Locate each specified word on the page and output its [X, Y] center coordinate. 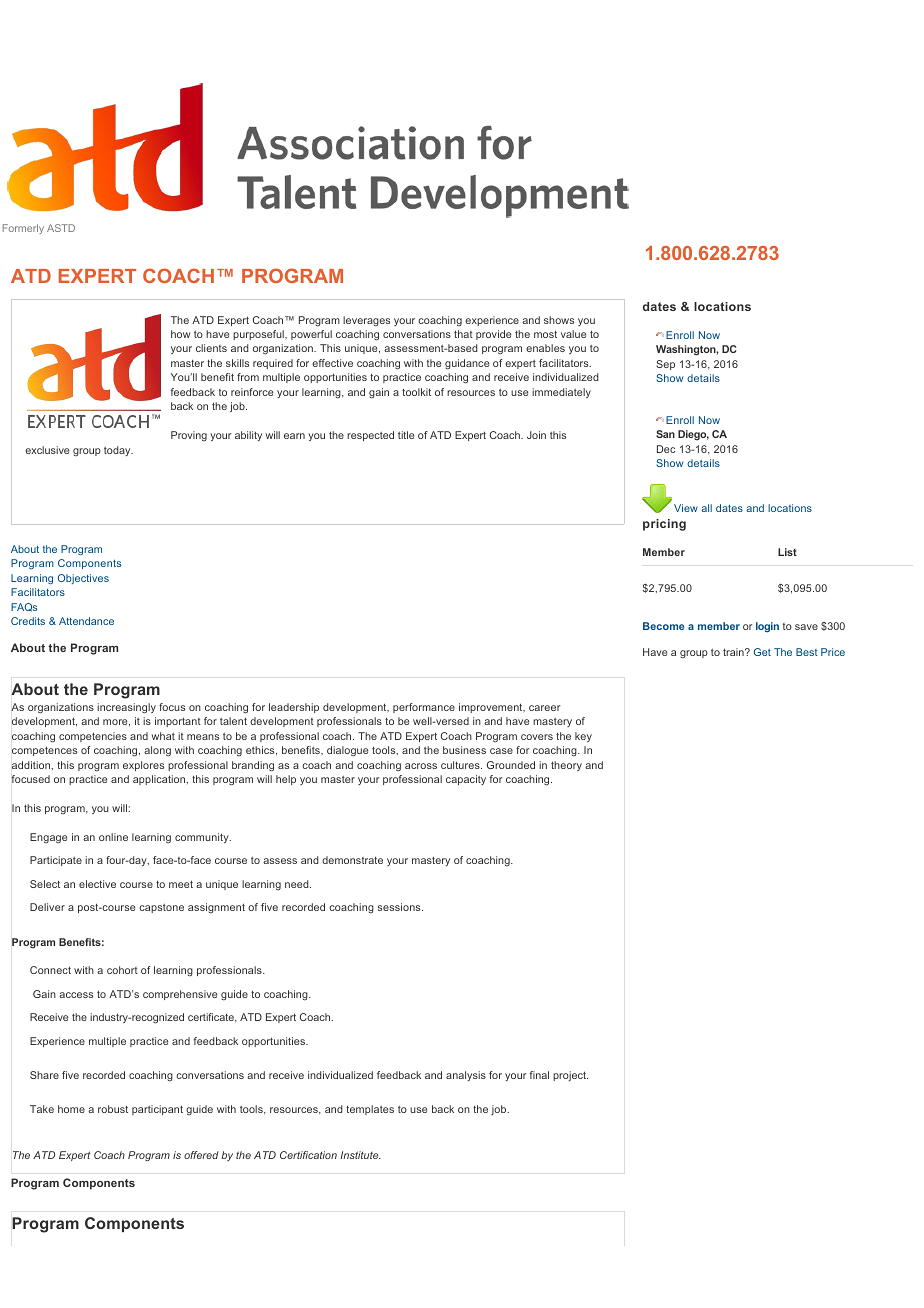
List [787, 552]
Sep [665, 365]
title [406, 435]
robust [113, 1109]
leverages [366, 321]
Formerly [23, 229]
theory [566, 766]
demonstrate [352, 860]
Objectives [83, 579]
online [113, 837]
